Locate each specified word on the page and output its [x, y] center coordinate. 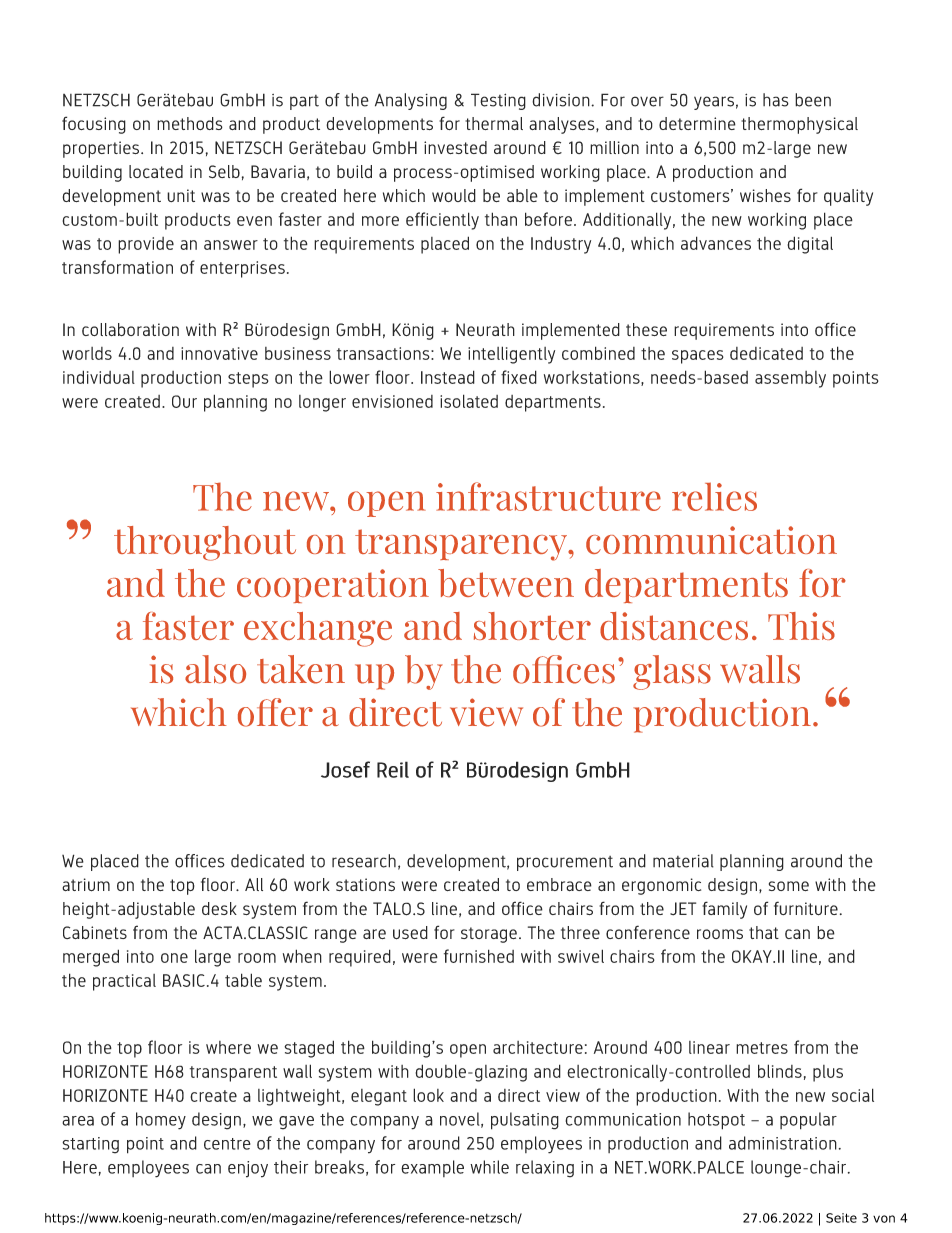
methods [190, 123]
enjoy [248, 1169]
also [215, 669]
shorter [532, 626]
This [801, 626]
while [489, 1167]
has [776, 100]
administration [783, 1143]
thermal [494, 123]
